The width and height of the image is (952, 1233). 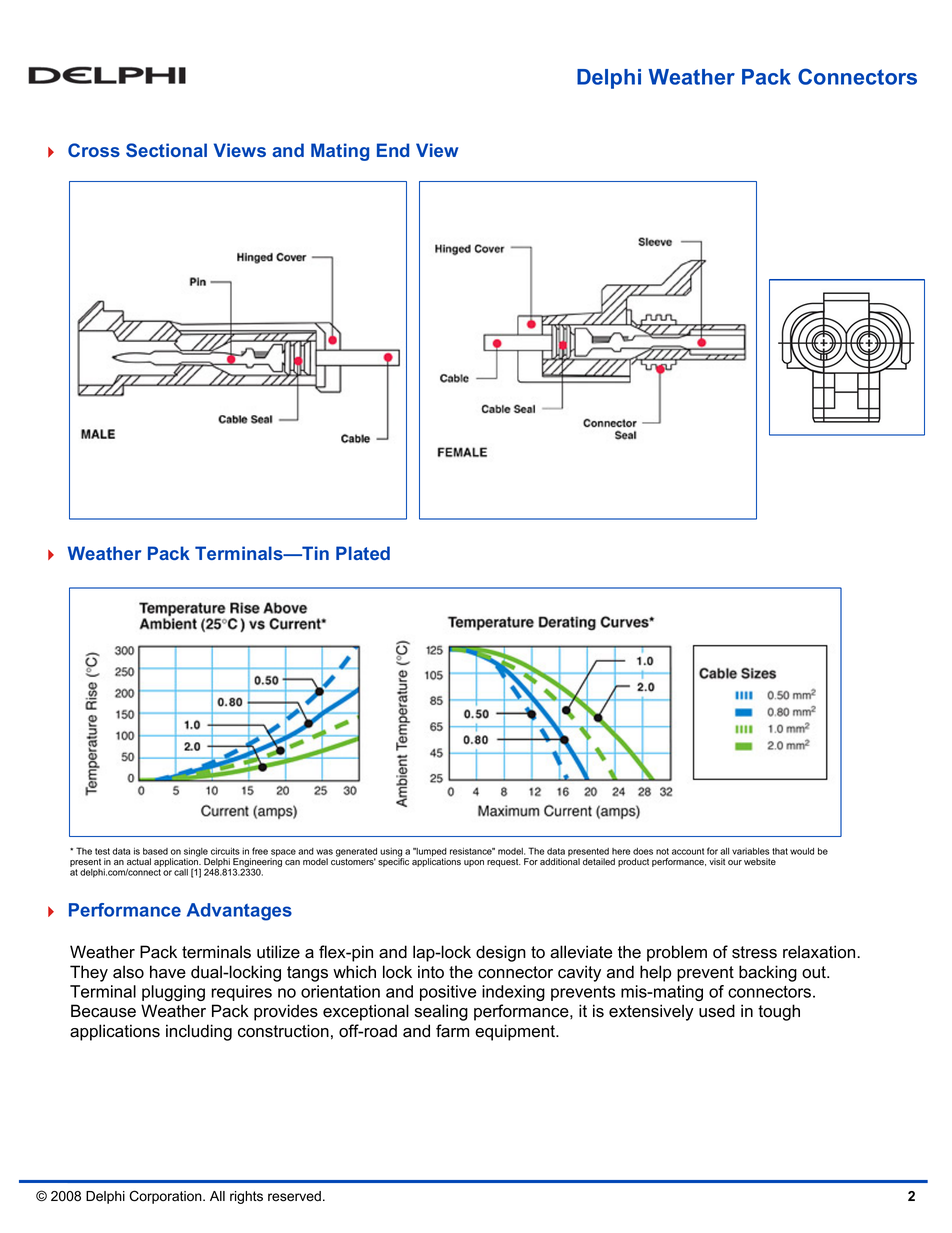 What do you see at coordinates (750, 851) in the image?
I see `variables` at bounding box center [750, 851].
